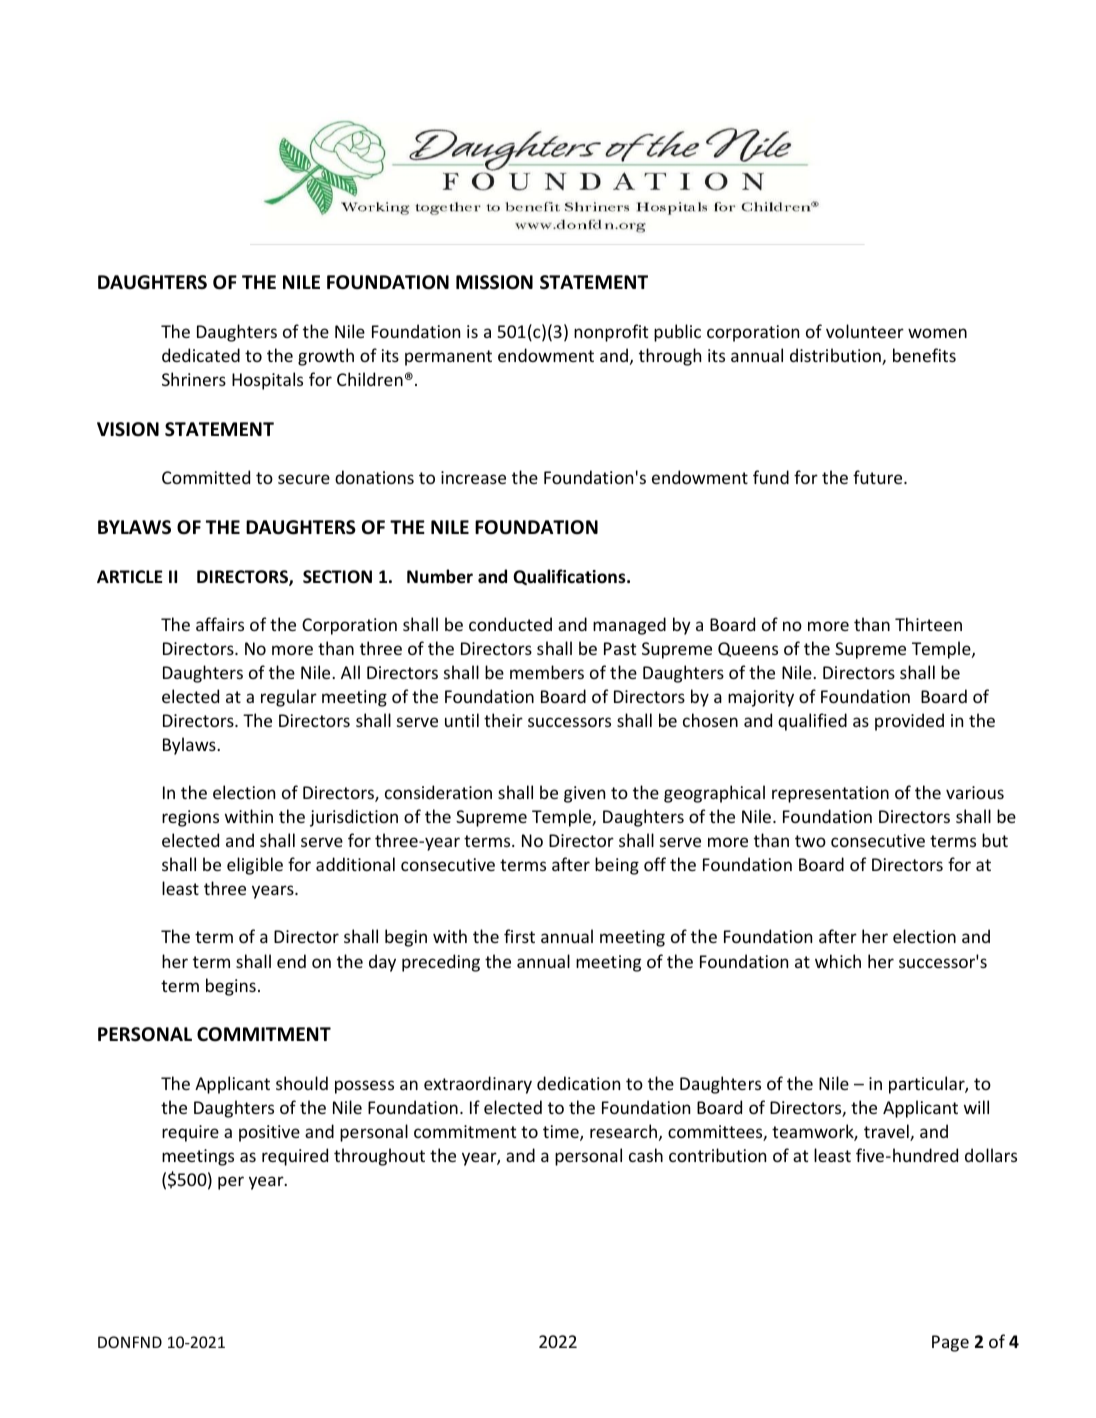 This image has width=1096, height=1418. Describe the element at coordinates (838, 961) in the image. I see `which` at that location.
